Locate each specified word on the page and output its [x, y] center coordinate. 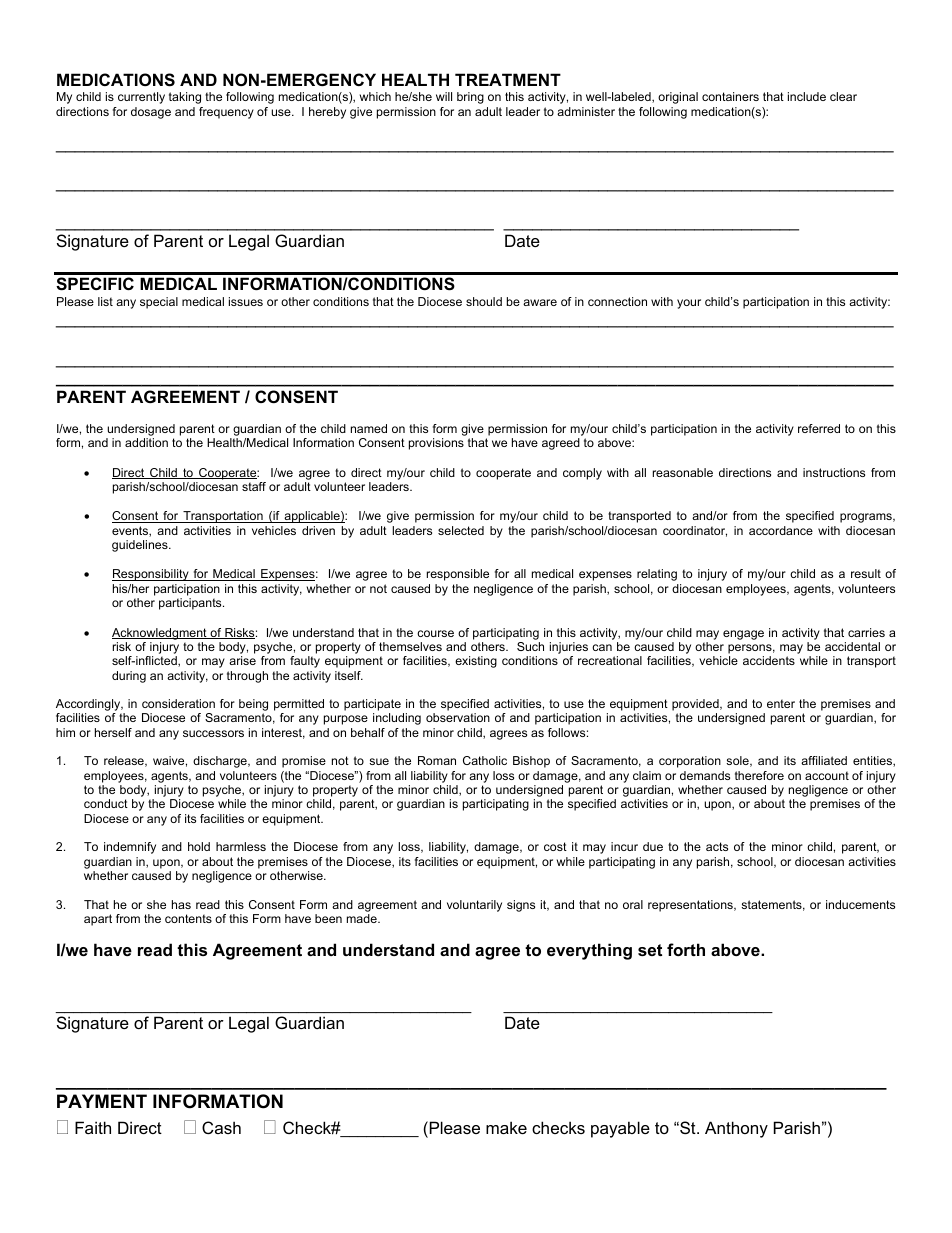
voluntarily [474, 906]
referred [819, 428]
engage [743, 635]
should [484, 301]
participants [191, 604]
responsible [458, 575]
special [159, 303]
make [506, 1127]
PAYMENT [102, 1101]
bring [470, 98]
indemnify [130, 848]
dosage [151, 113]
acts [717, 846]
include [807, 96]
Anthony [736, 1129]
